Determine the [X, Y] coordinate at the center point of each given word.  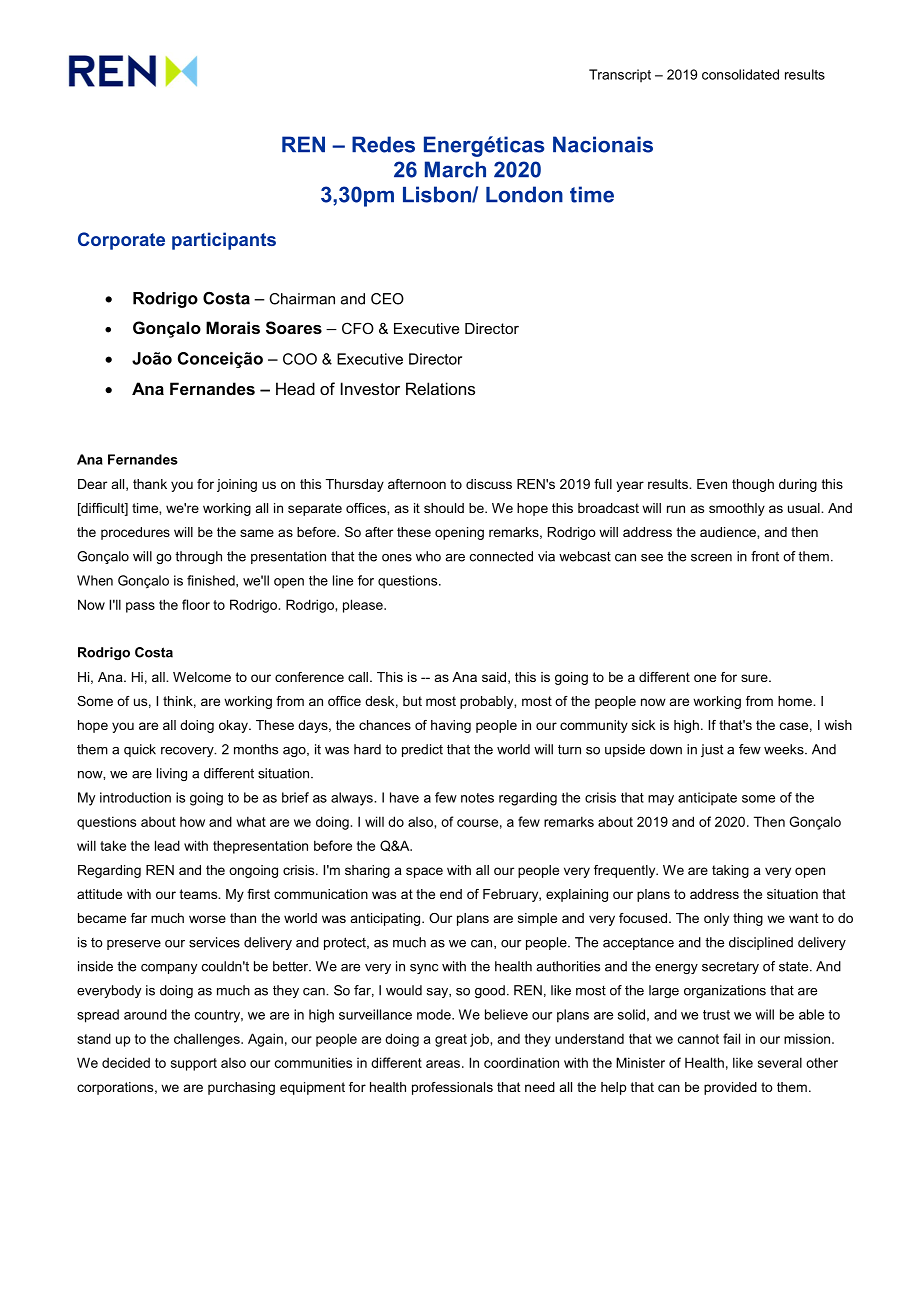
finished [212, 580]
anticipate [707, 798]
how [192, 822]
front [765, 556]
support [194, 1064]
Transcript [620, 75]
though [753, 485]
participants [224, 241]
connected [501, 556]
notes [477, 798]
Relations [440, 388]
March [455, 169]
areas [443, 1064]
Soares [294, 328]
